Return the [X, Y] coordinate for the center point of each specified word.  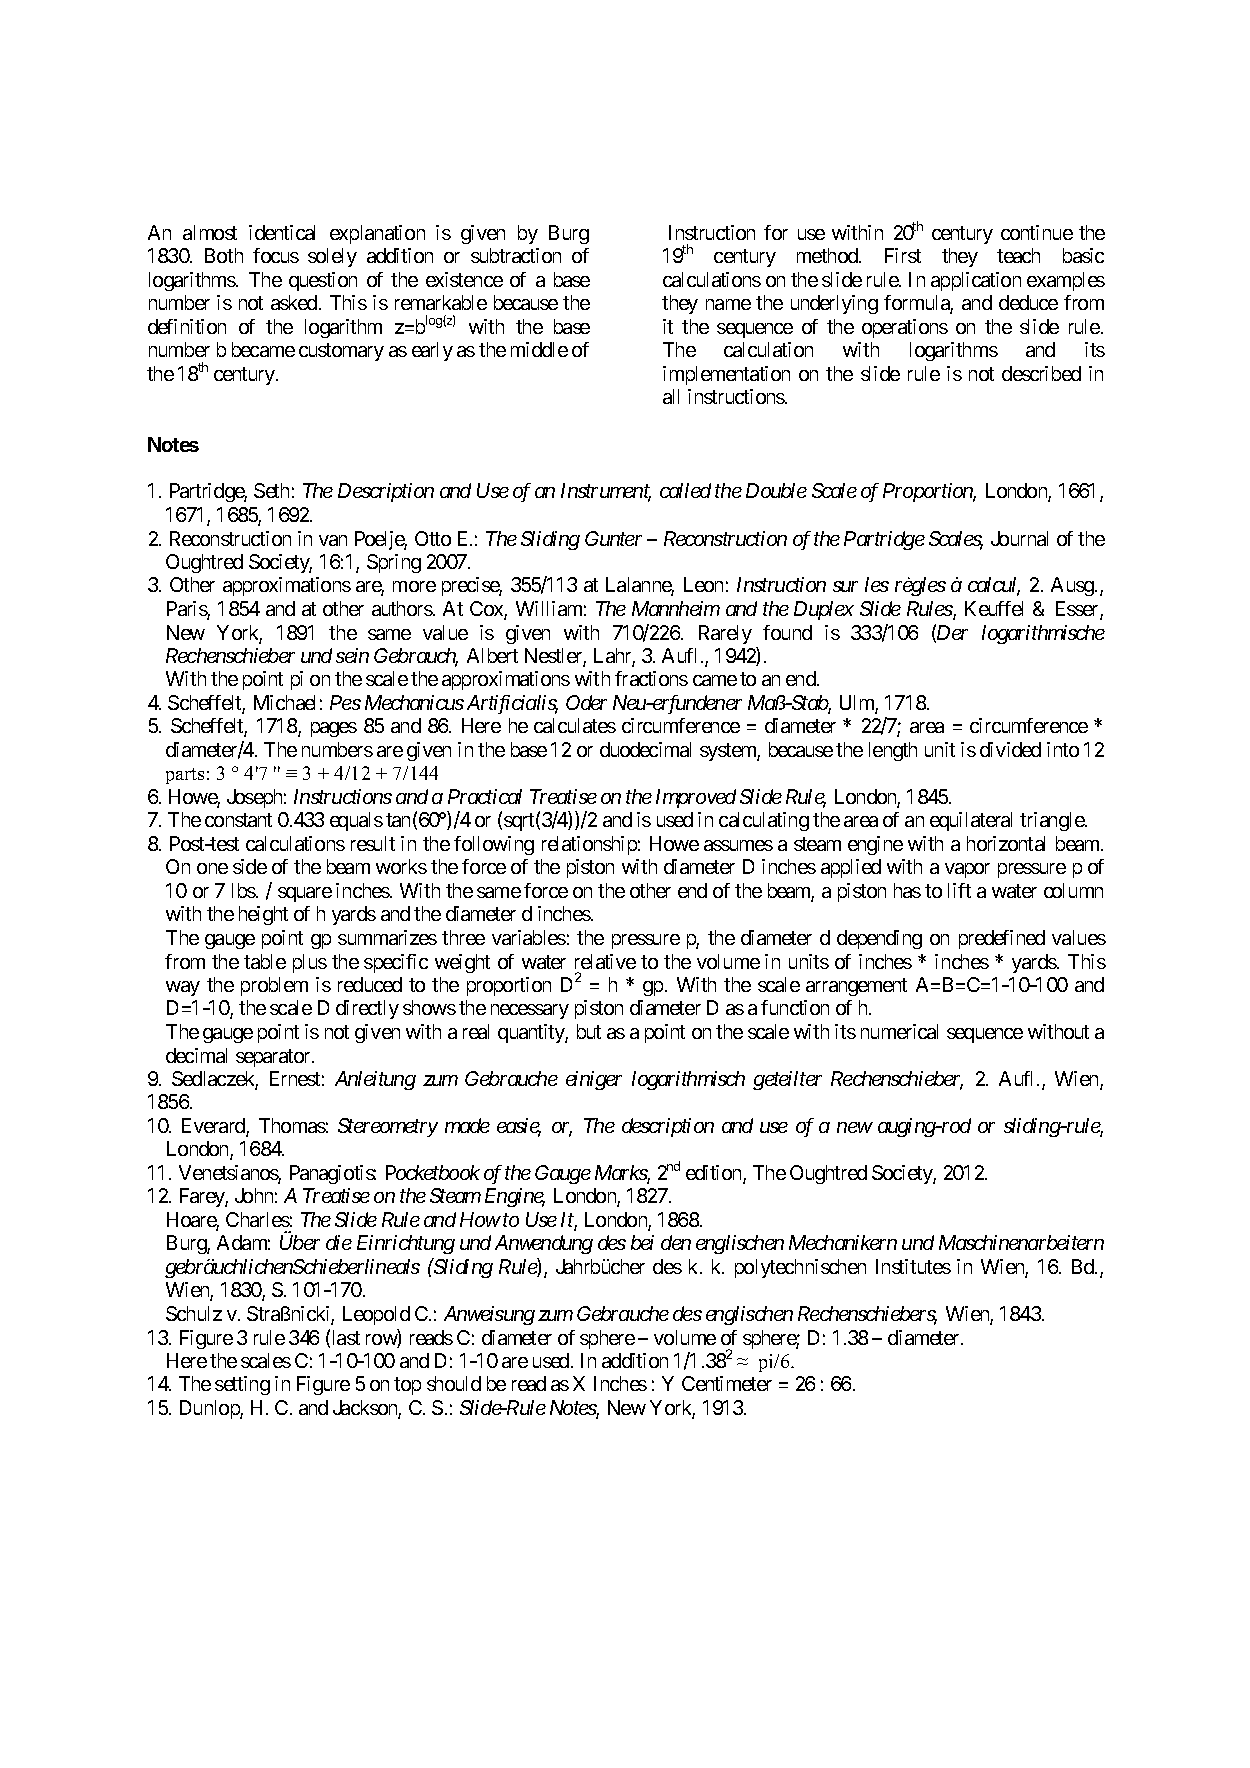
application [976, 281]
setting [242, 1385]
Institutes [913, 1266]
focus [276, 255]
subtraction [516, 255]
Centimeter [727, 1383]
